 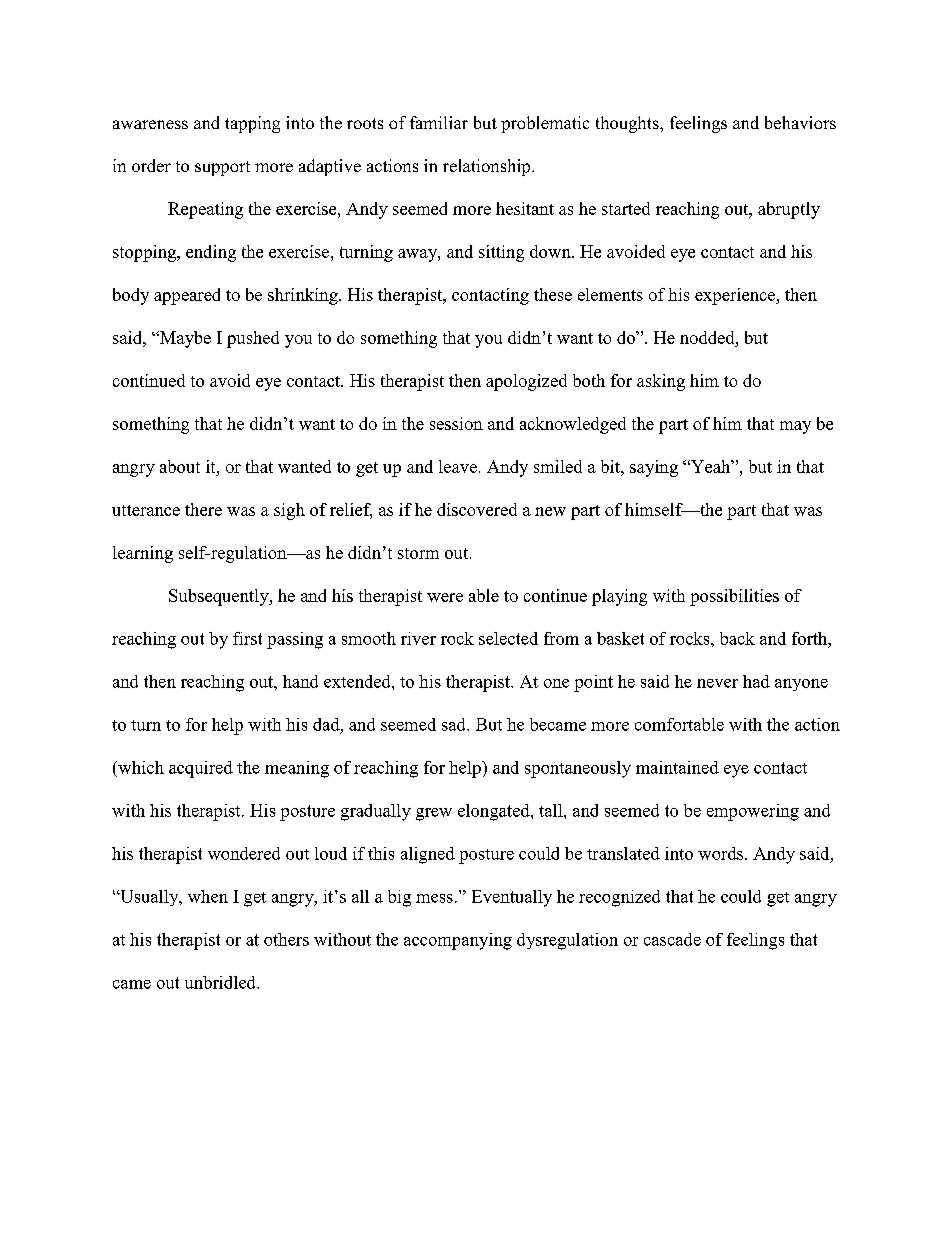 What do you see at coordinates (221, 982) in the screenshot?
I see `unbridled` at bounding box center [221, 982].
